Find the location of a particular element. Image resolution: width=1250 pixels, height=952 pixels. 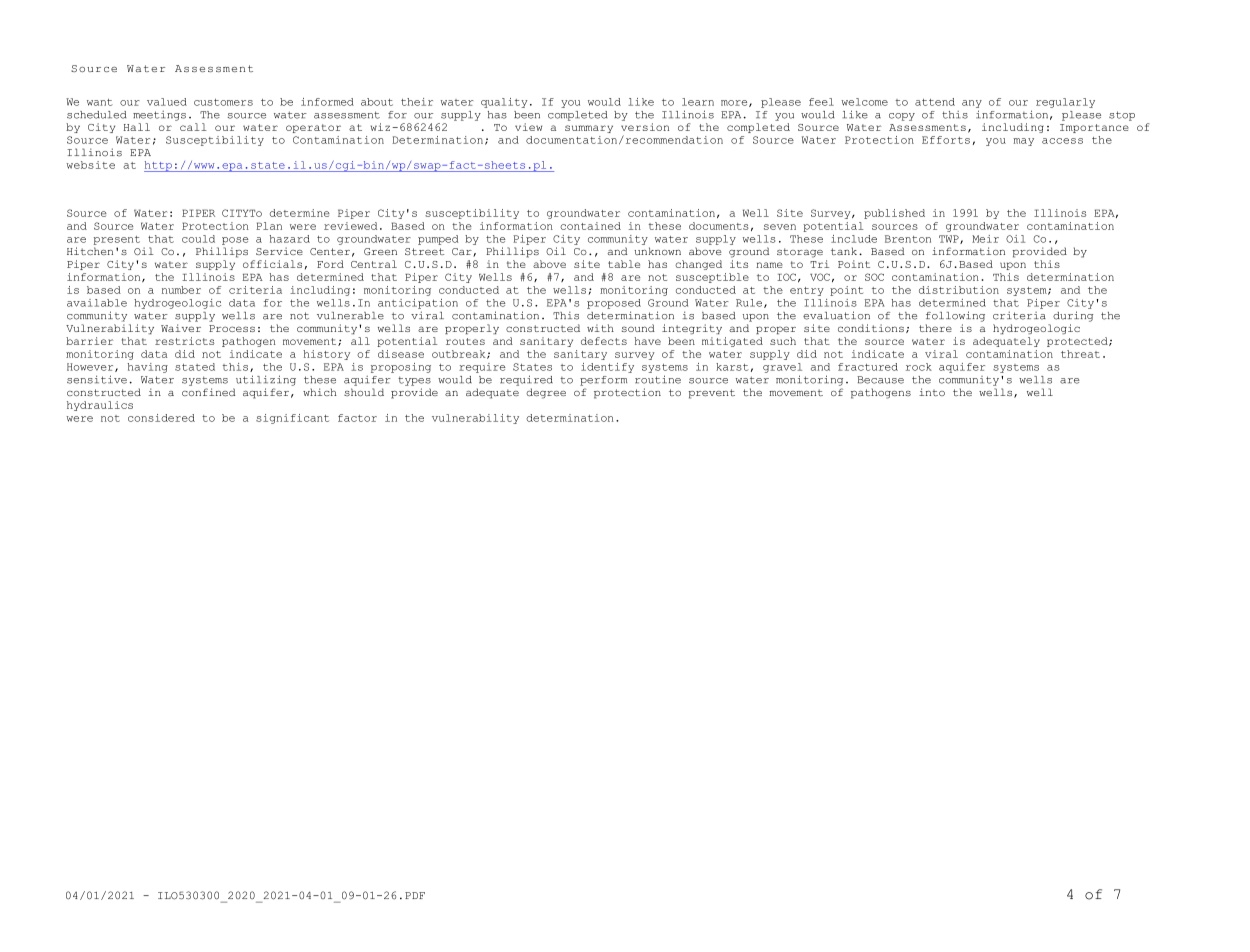

any is located at coordinates (972, 104).
